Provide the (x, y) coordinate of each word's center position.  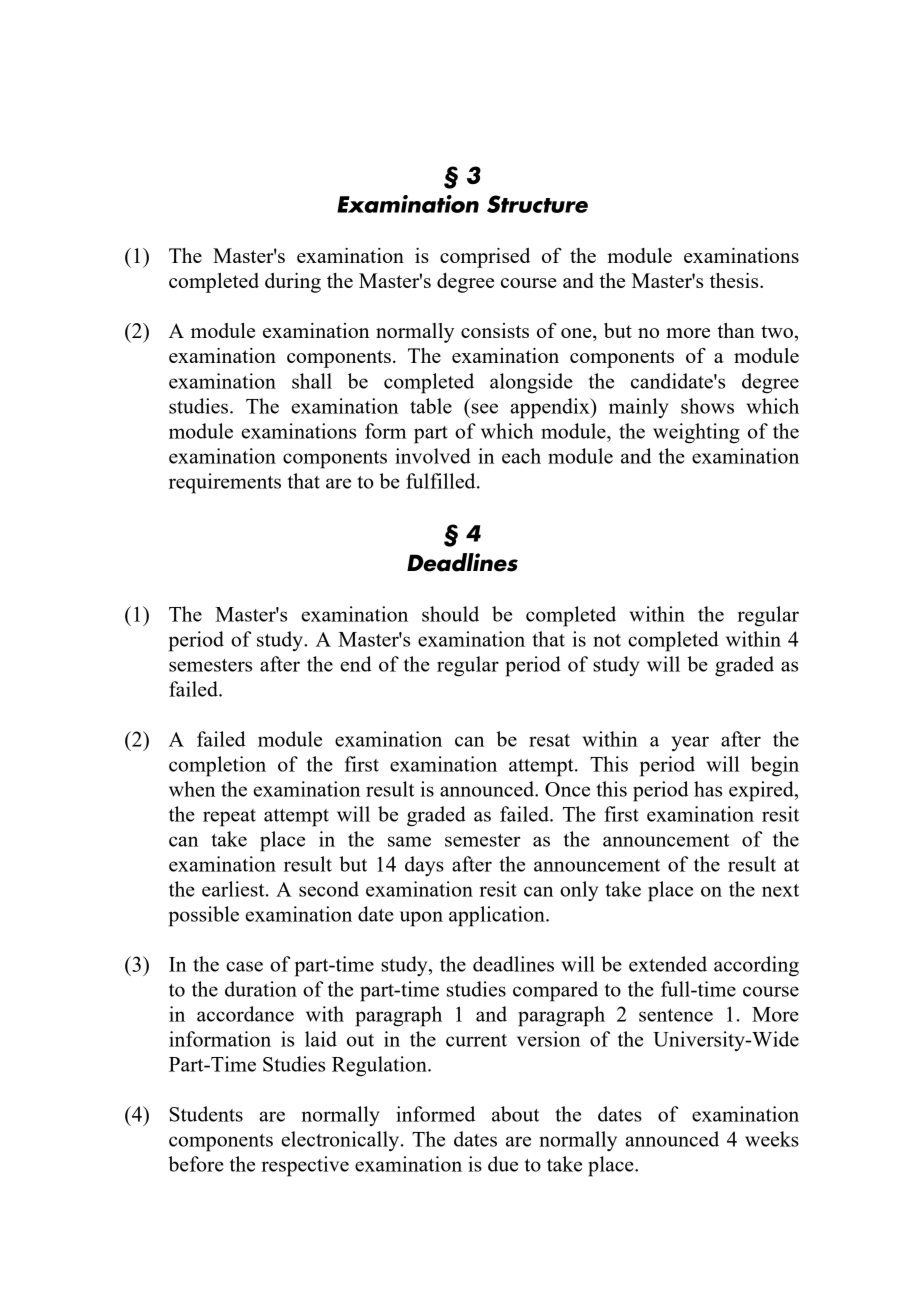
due (503, 1164)
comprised (485, 258)
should (450, 614)
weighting (696, 433)
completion (217, 766)
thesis (735, 280)
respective (305, 1166)
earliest (234, 889)
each (521, 456)
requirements (225, 483)
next (780, 890)
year (690, 744)
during (293, 283)
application (498, 916)
